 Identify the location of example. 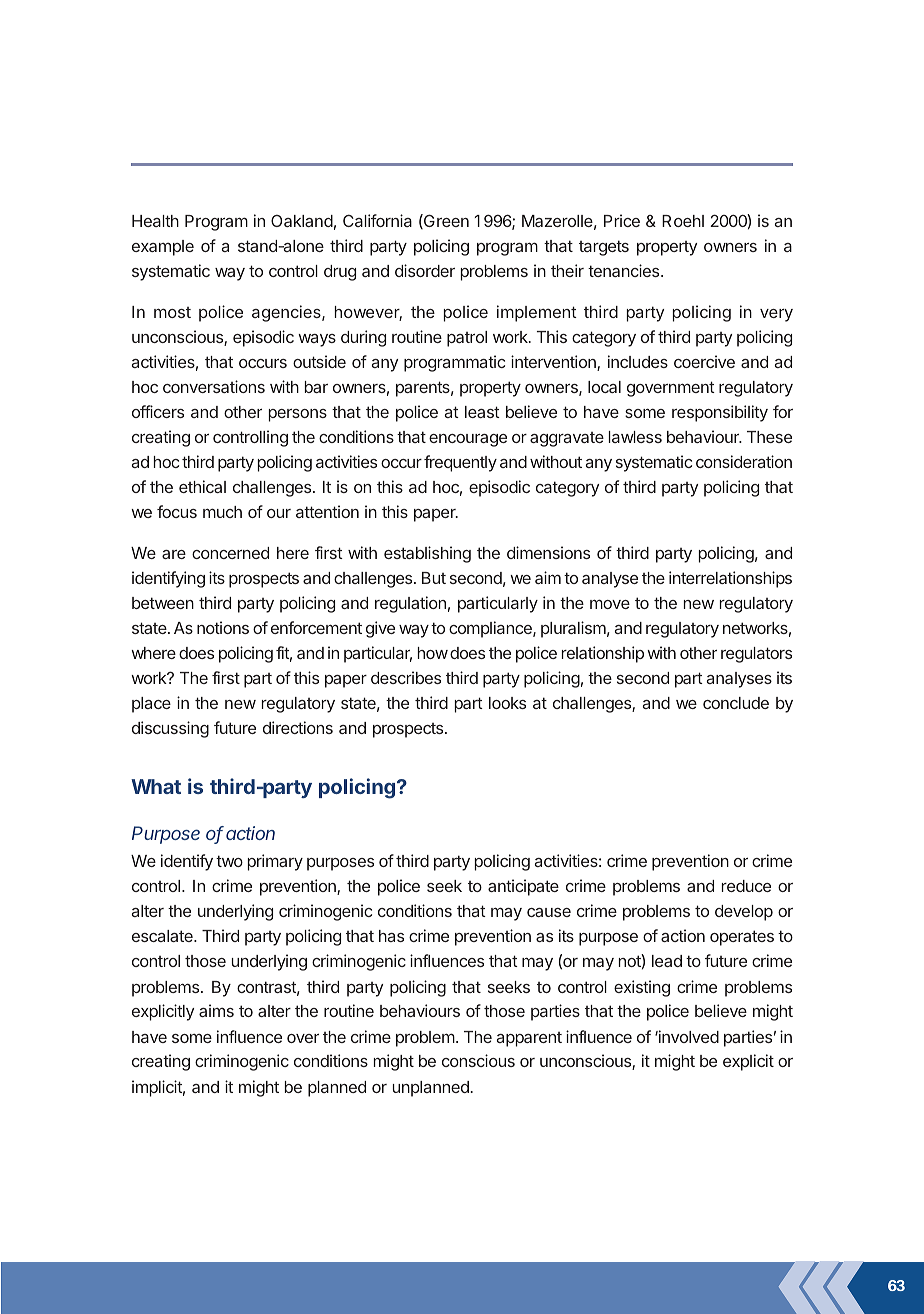
(163, 248).
